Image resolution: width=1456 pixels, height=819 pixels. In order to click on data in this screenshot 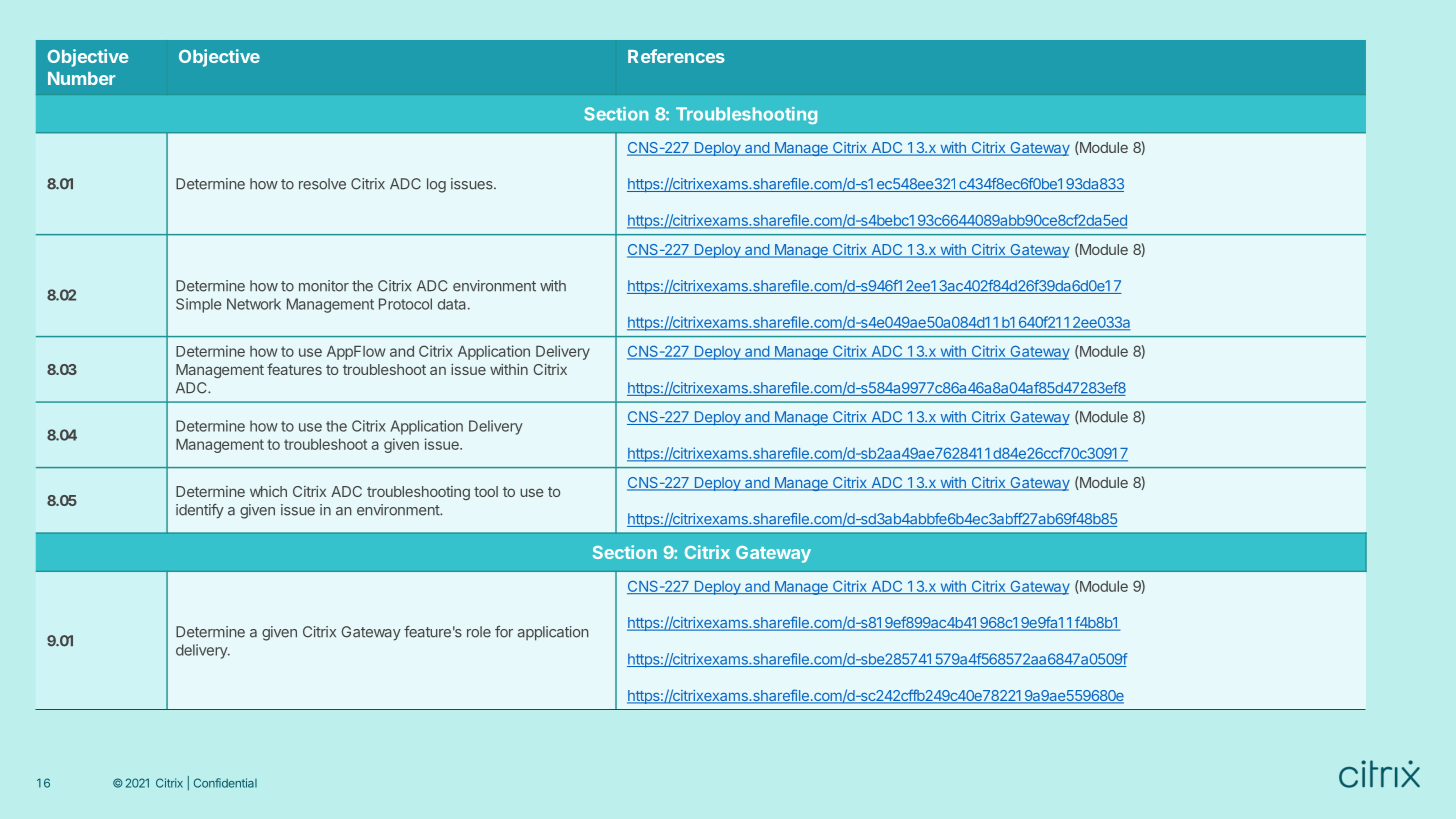, I will do `click(452, 304)`.
